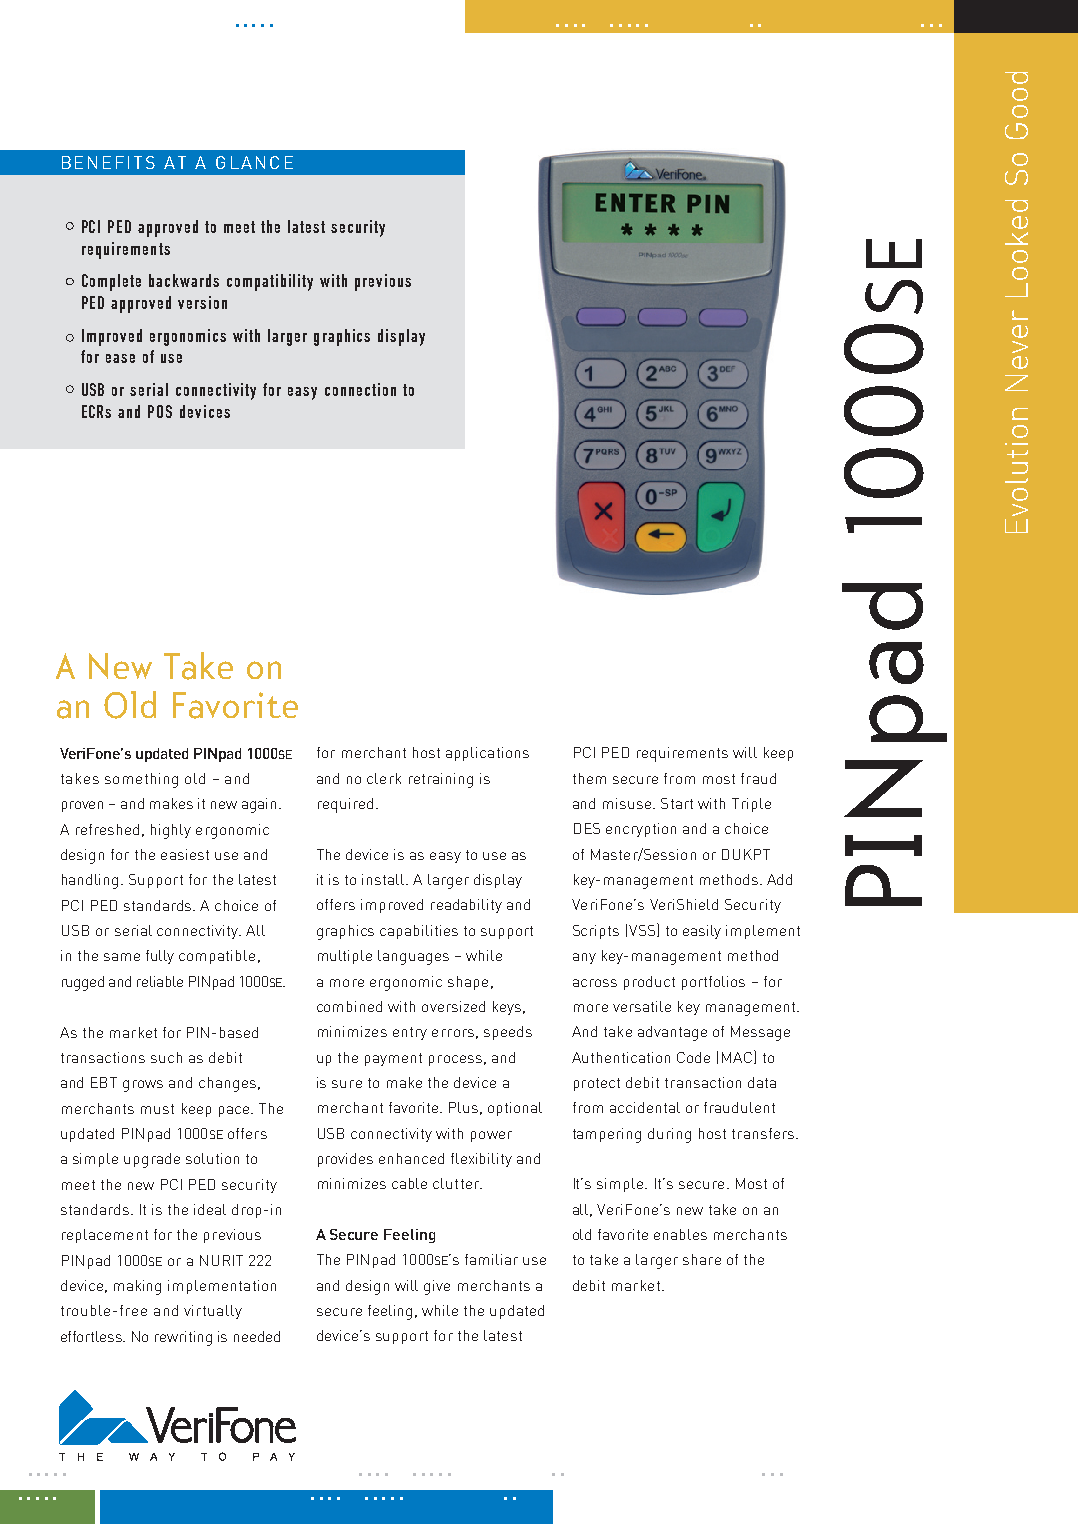 The image size is (1078, 1524). What do you see at coordinates (108, 162) in the page?
I see `BENEFITS` at bounding box center [108, 162].
